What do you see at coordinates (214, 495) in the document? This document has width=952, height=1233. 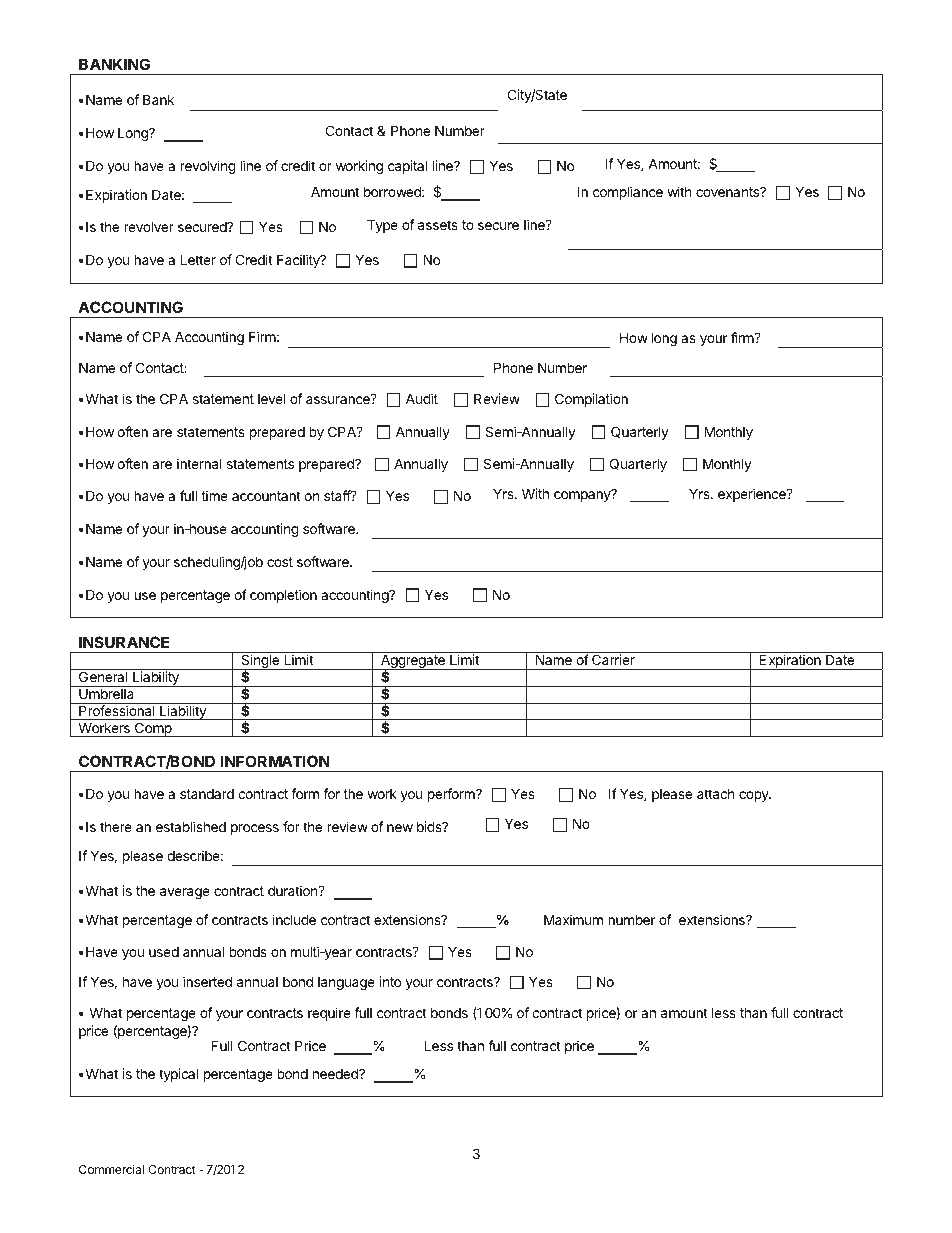 I see `time` at bounding box center [214, 495].
